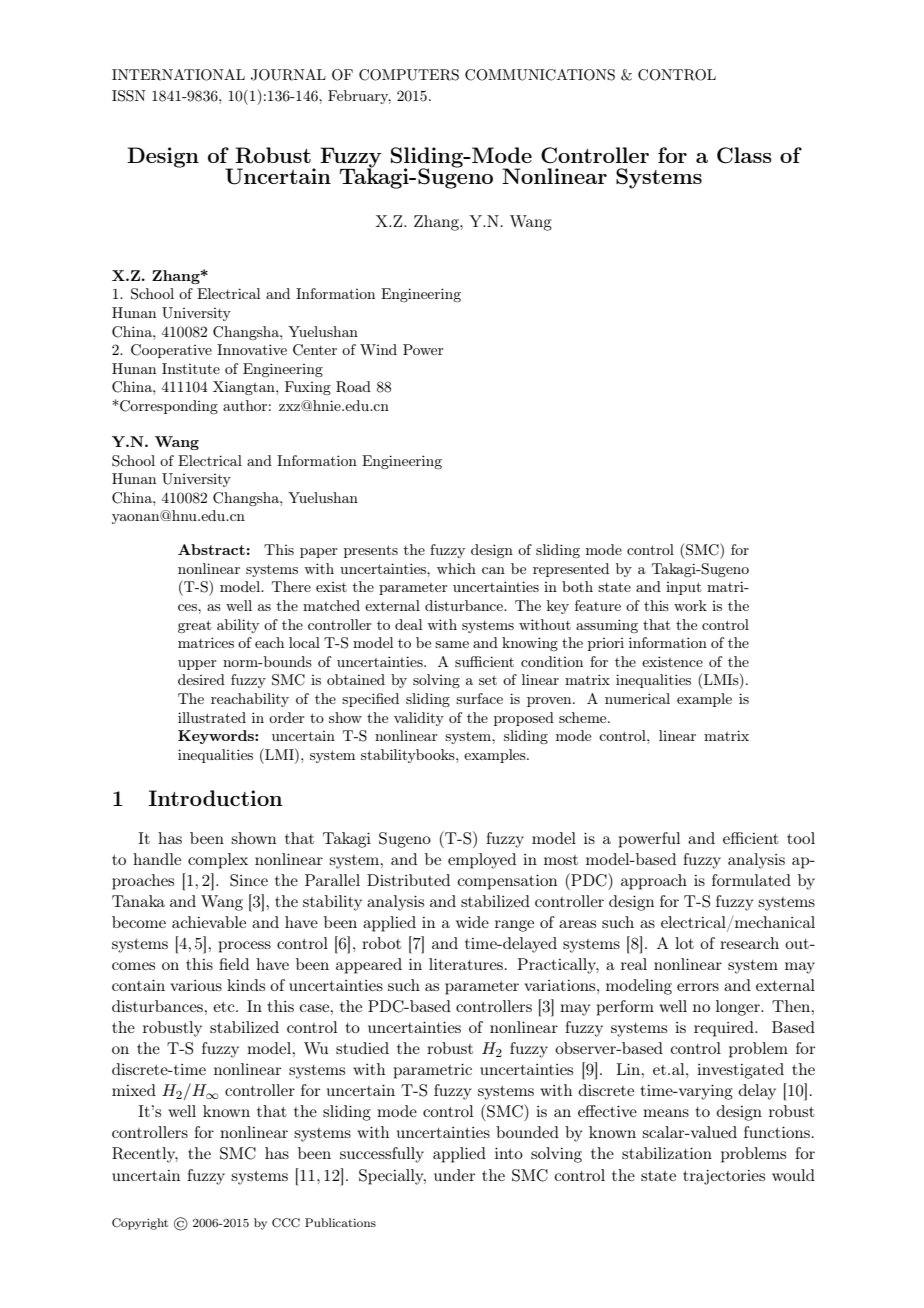 The height and width of the screenshot is (1308, 924). I want to click on Wind, so click(378, 349).
